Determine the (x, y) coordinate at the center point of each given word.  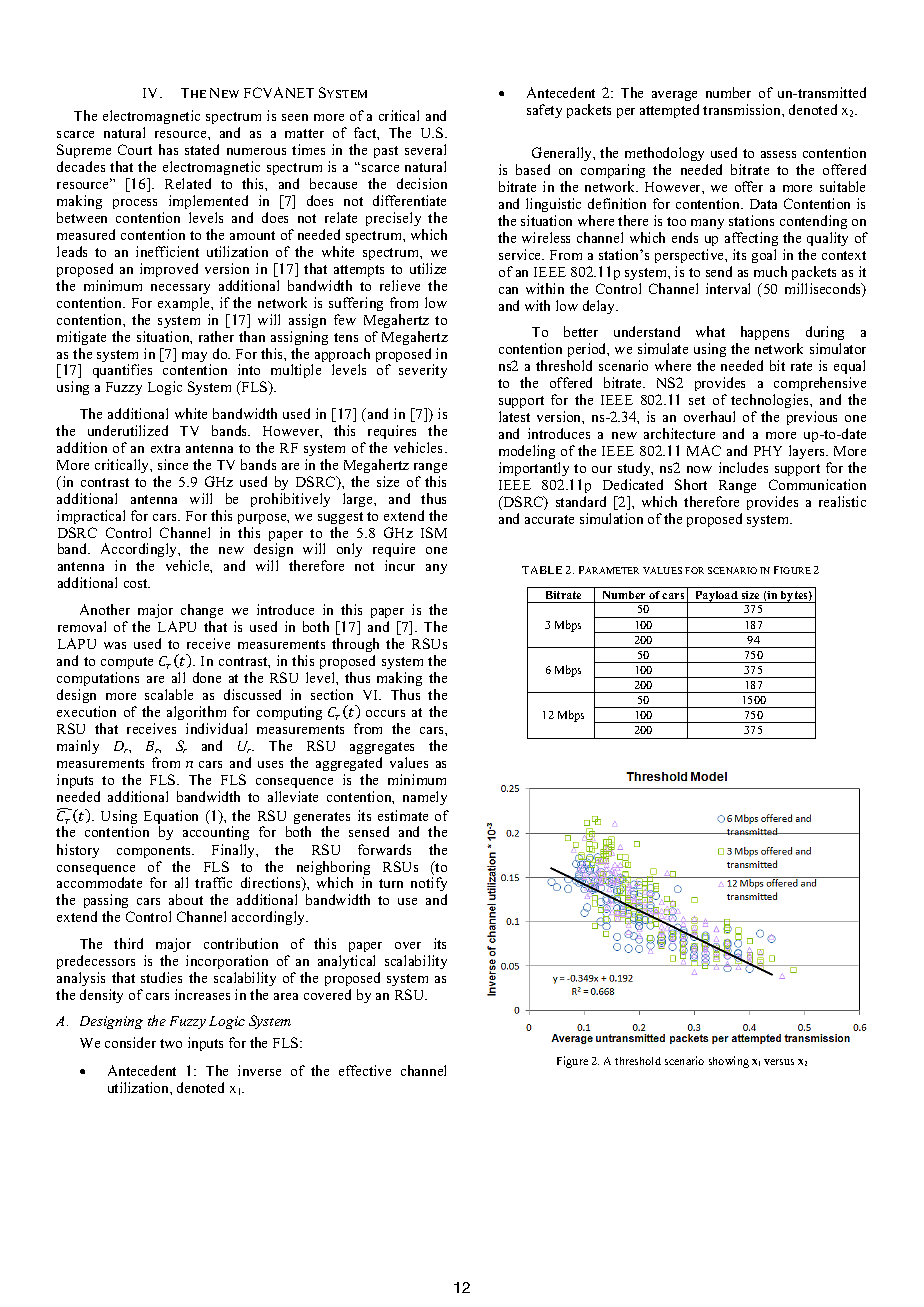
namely (425, 798)
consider (130, 1042)
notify (429, 886)
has (168, 149)
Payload (716, 597)
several (425, 149)
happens (765, 333)
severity (423, 371)
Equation (171, 818)
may (196, 358)
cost (137, 583)
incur (400, 565)
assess (778, 154)
